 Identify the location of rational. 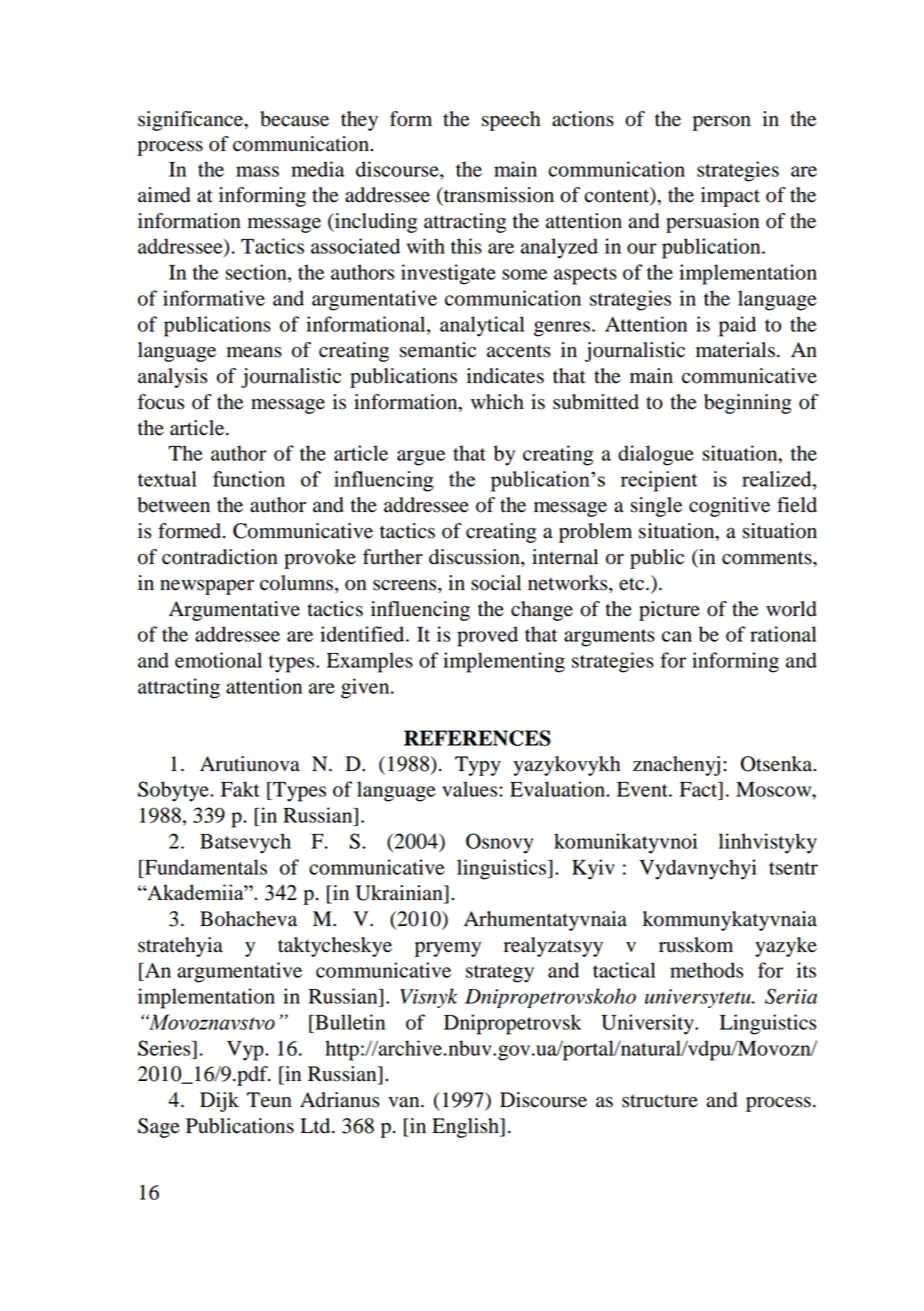
(783, 634).
